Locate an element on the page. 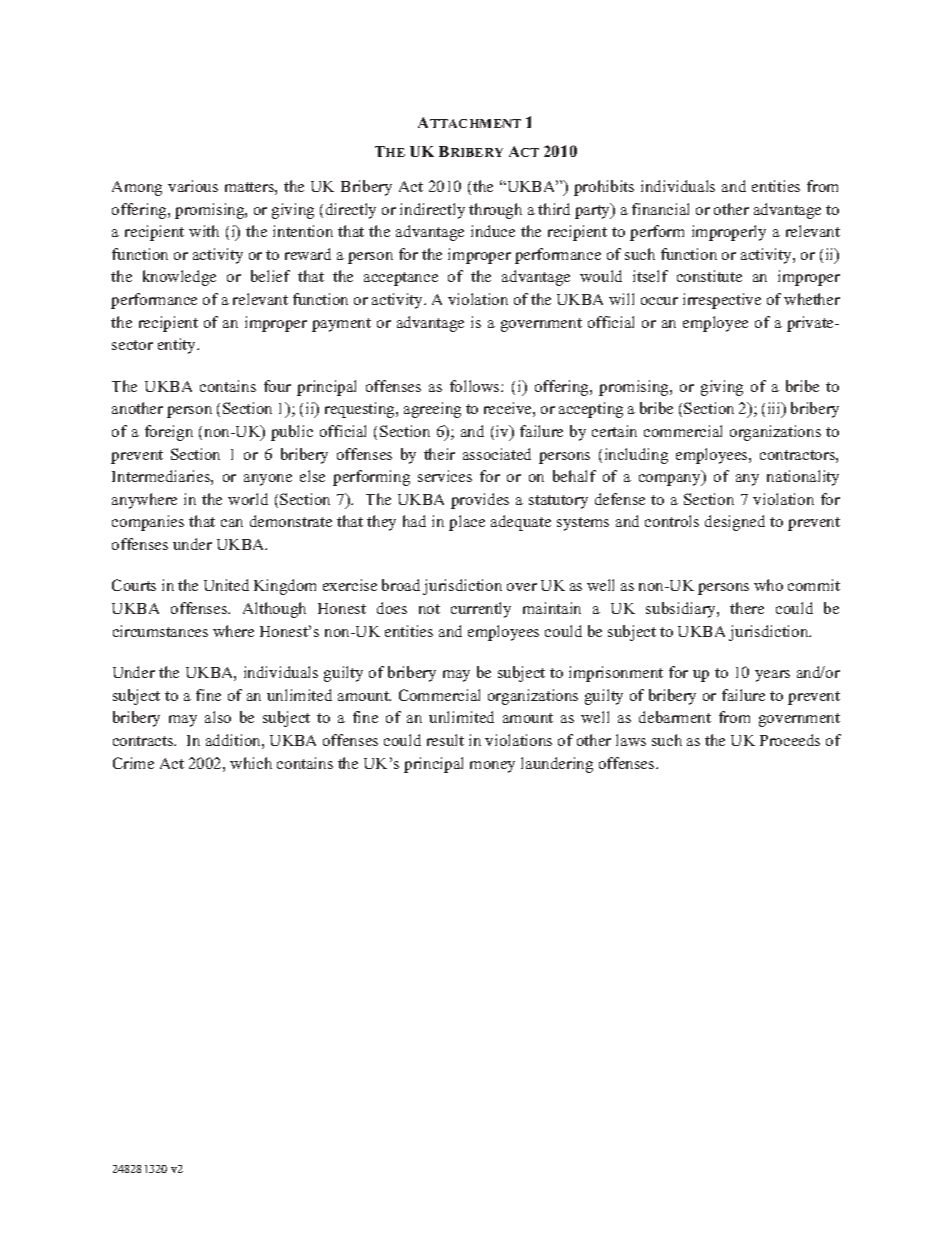  various is located at coordinates (193, 186).
